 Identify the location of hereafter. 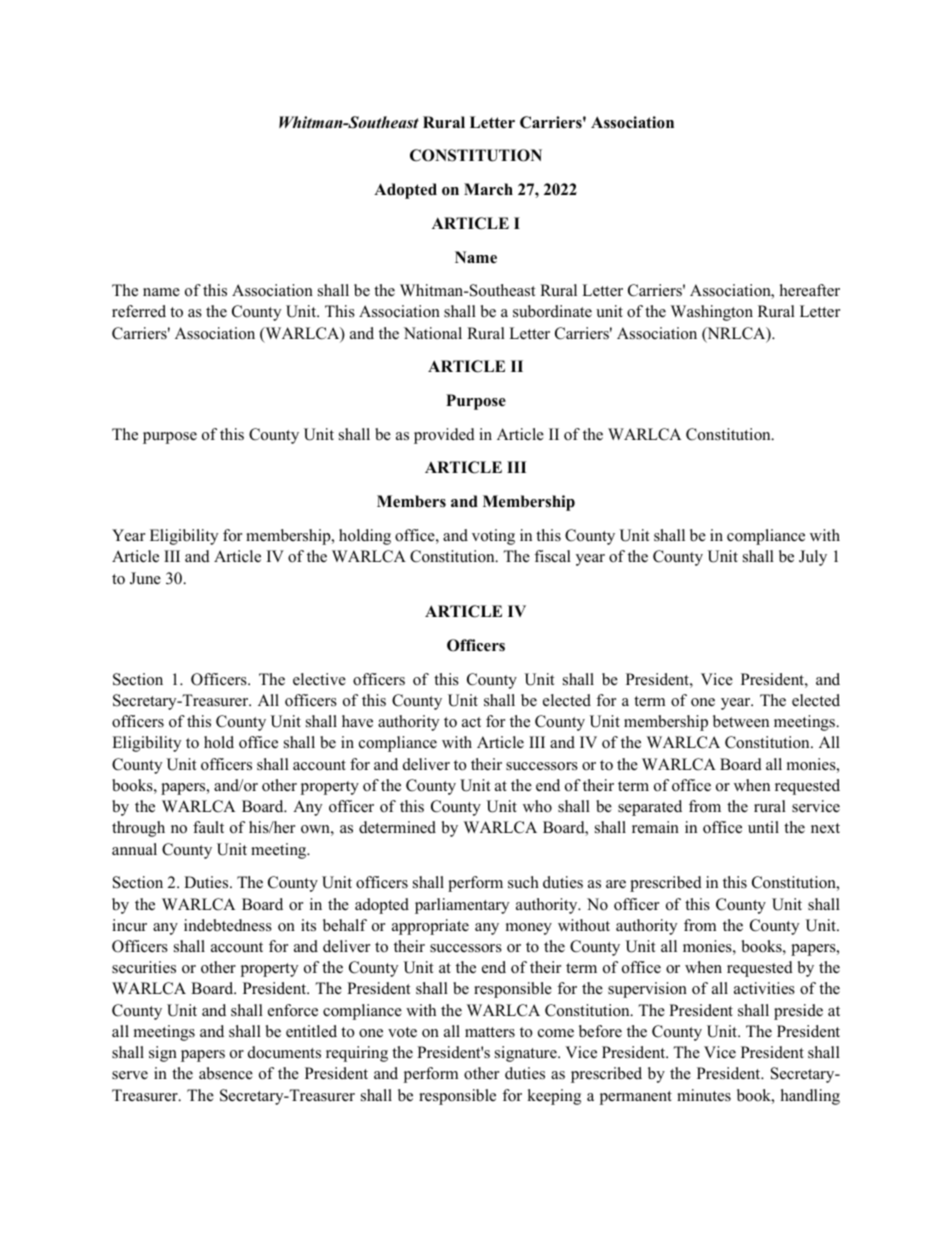
(810, 290).
